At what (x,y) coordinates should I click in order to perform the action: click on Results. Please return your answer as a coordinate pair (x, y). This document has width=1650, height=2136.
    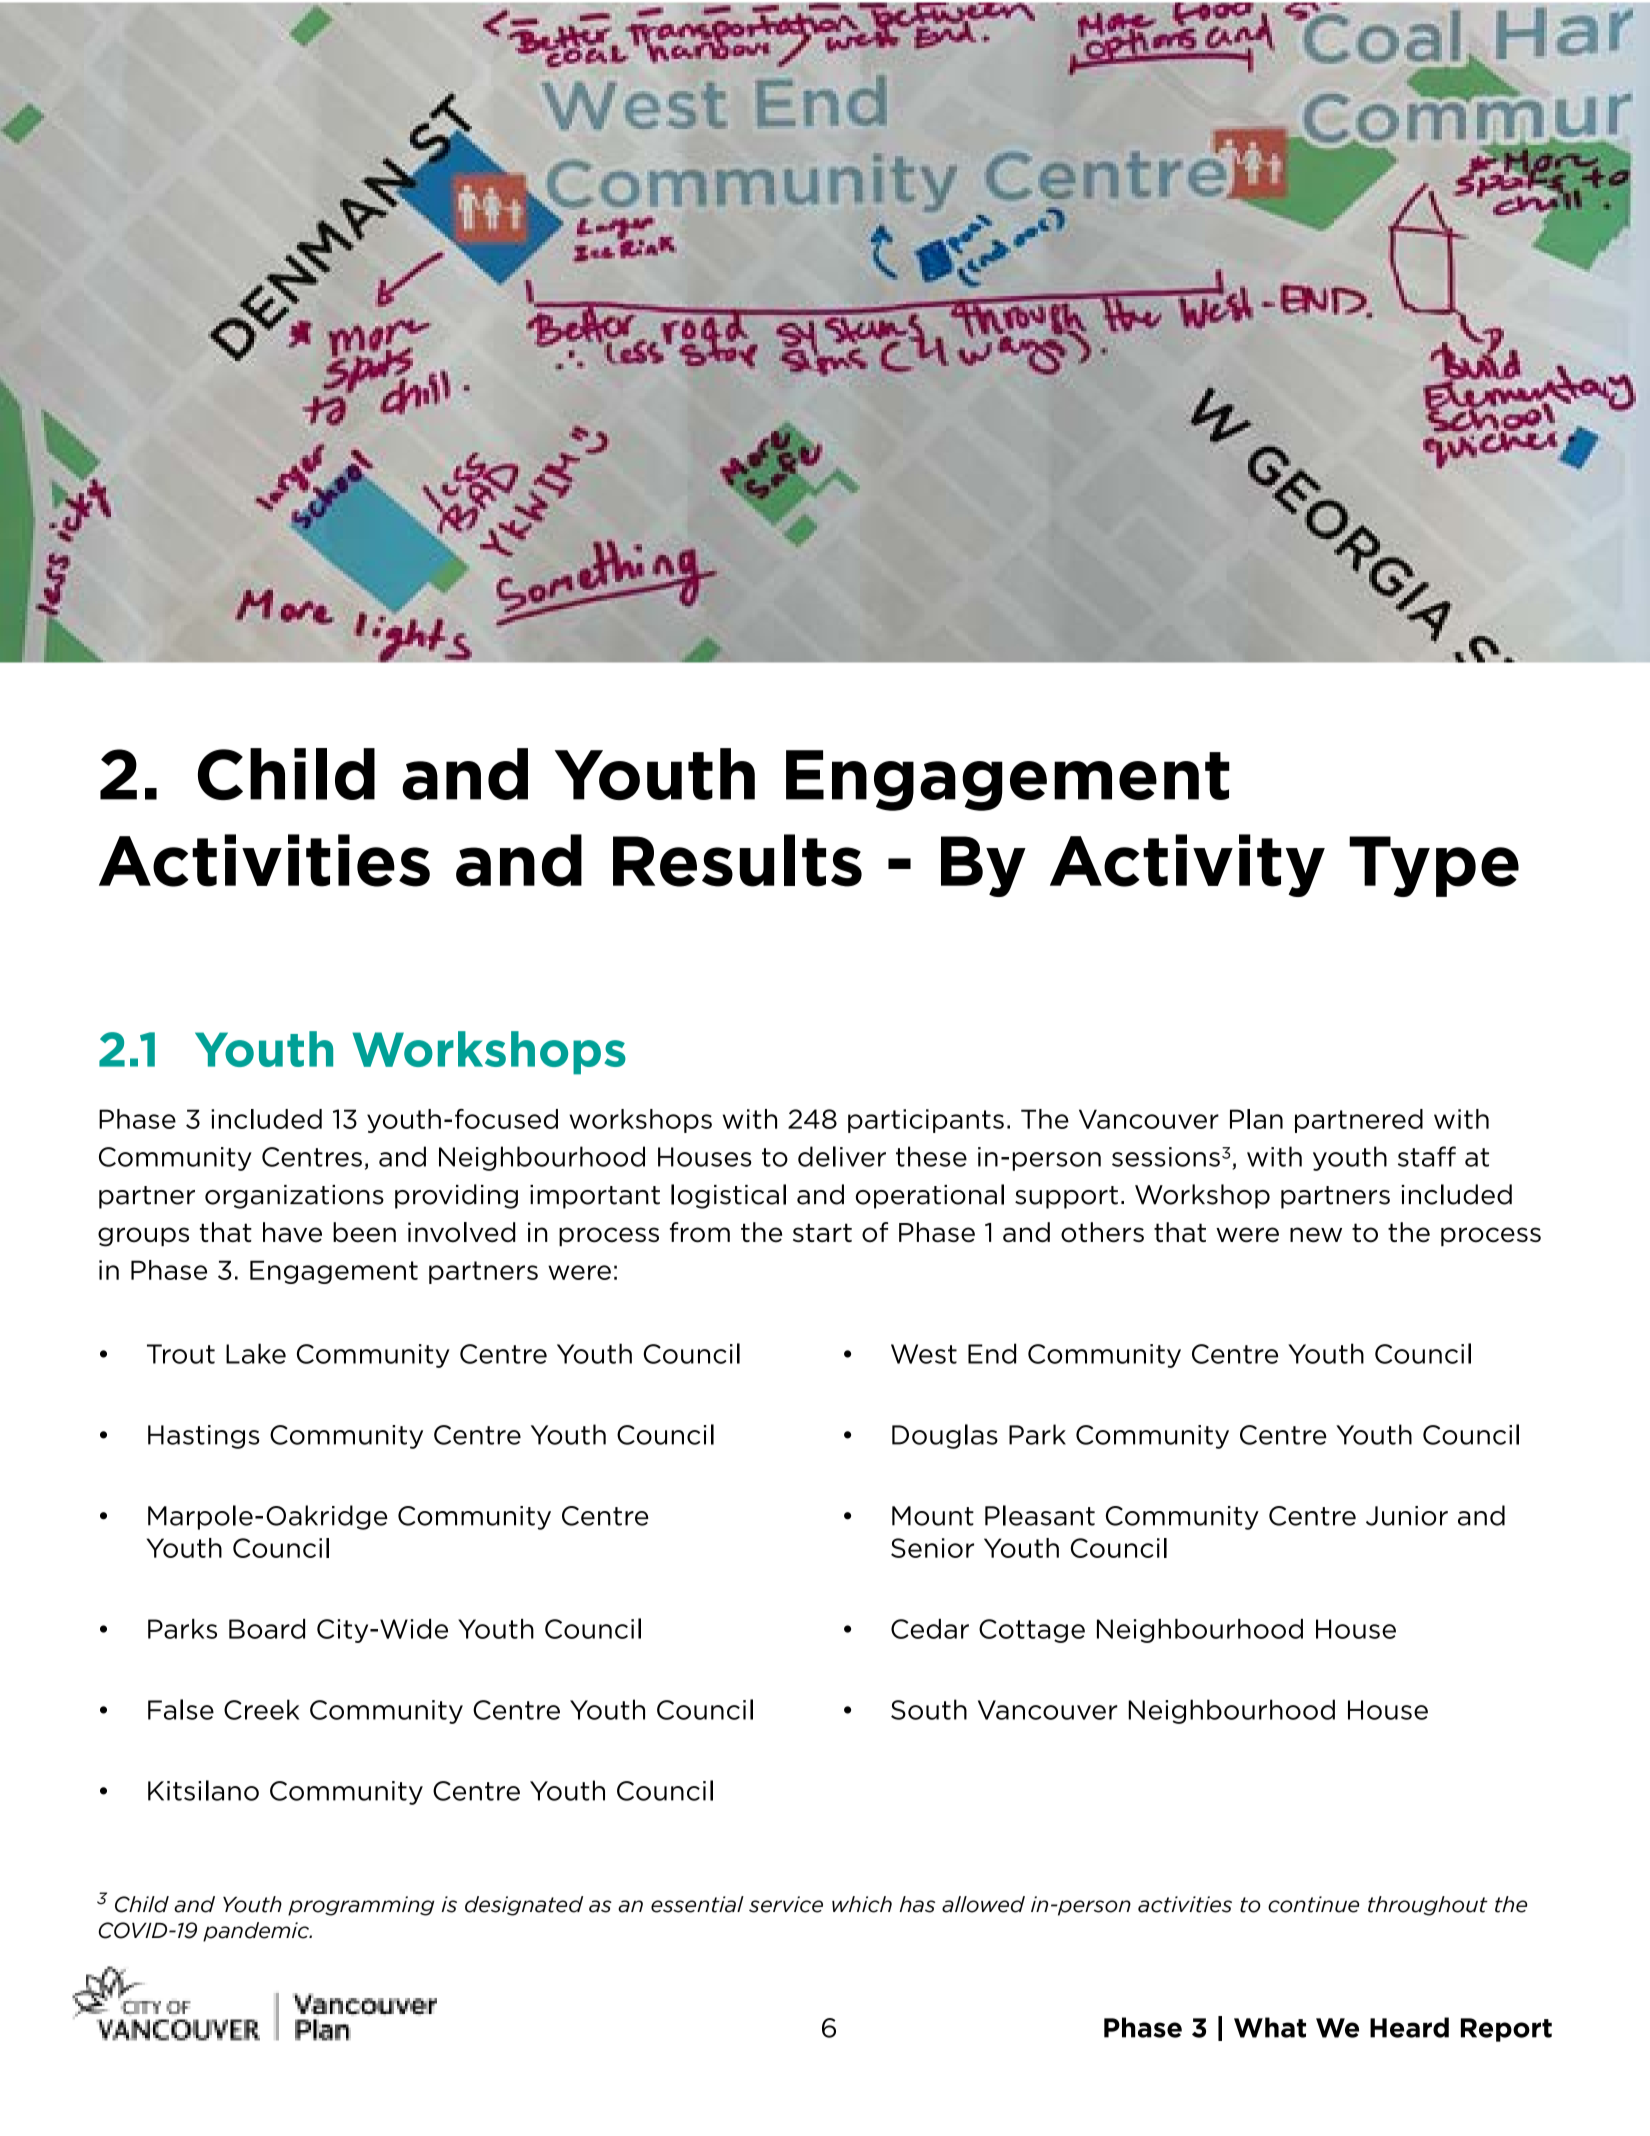
    Looking at the image, I should click on (737, 860).
